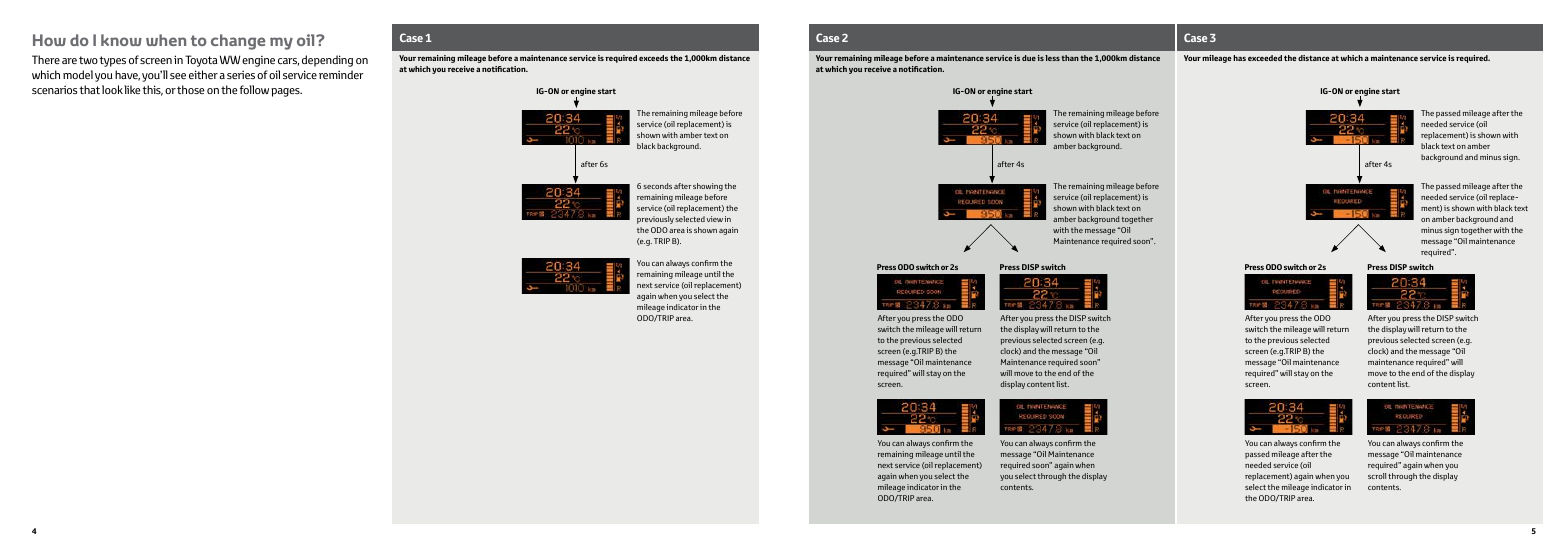  Describe the element at coordinates (653, 58) in the screenshot. I see `exceeds` at that location.
